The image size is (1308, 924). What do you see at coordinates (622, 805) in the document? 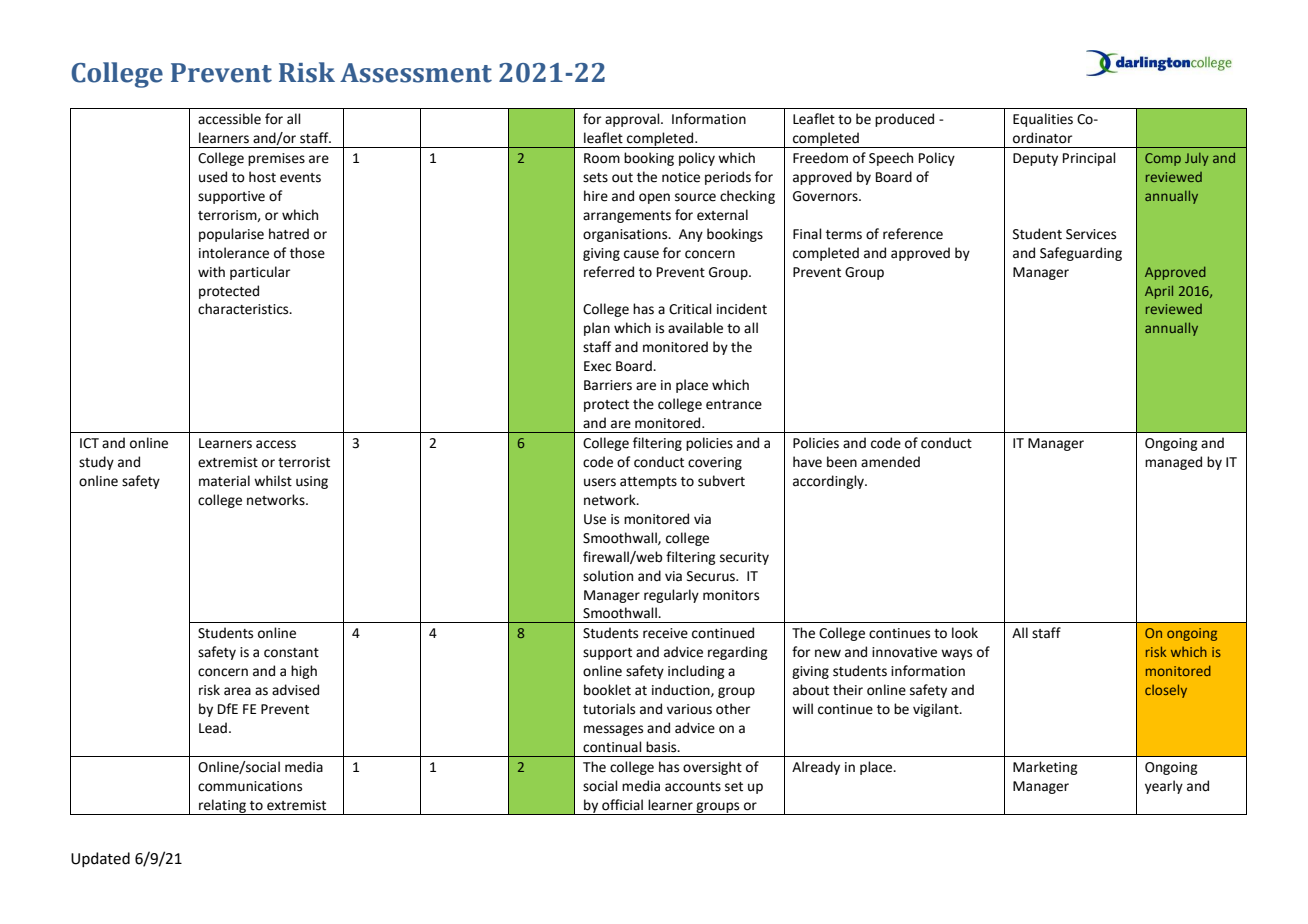
I see `official` at bounding box center [622, 805].
